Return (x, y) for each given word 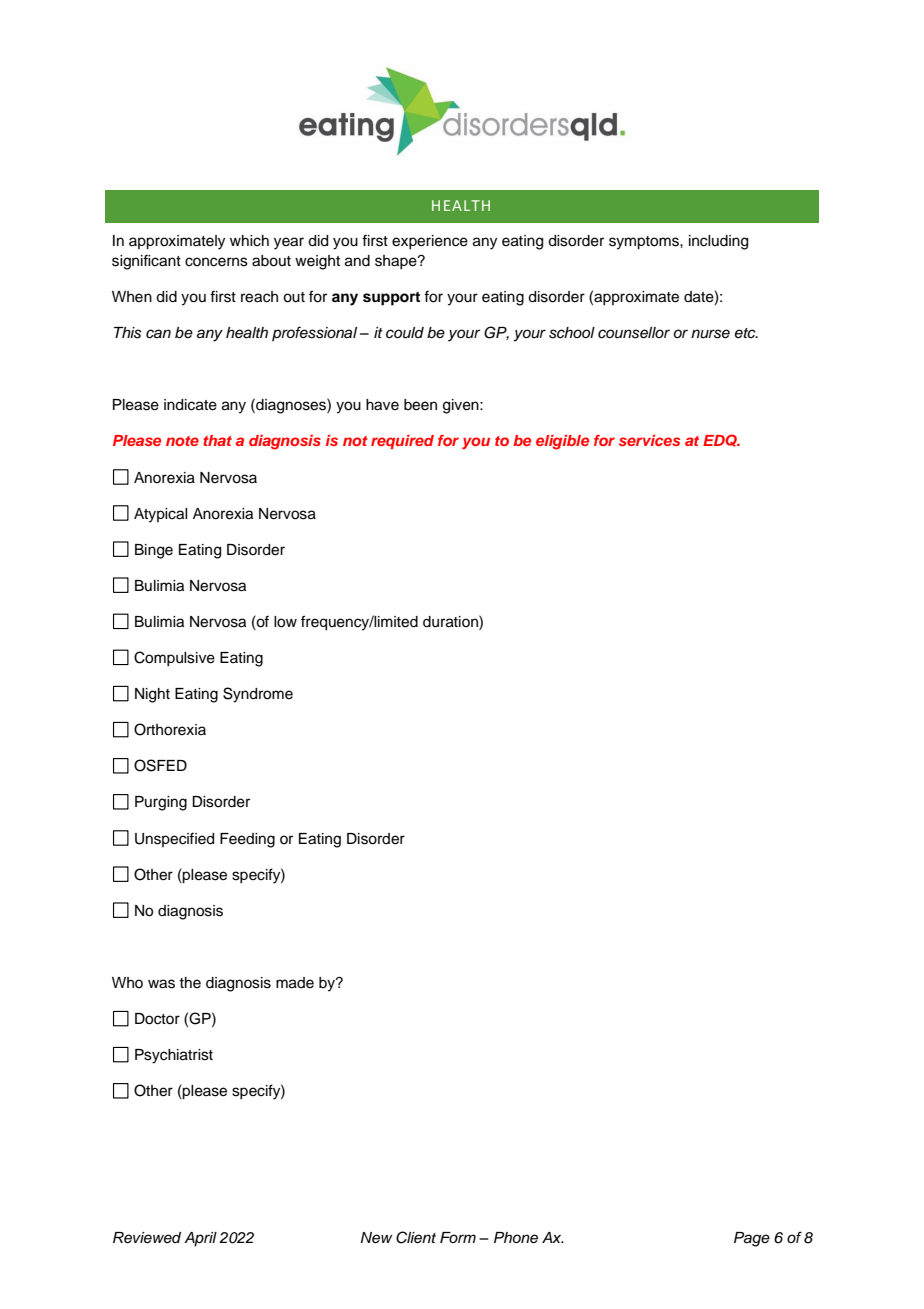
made (295, 983)
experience (430, 242)
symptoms (645, 243)
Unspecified (174, 839)
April (200, 1239)
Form (458, 1237)
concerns (216, 262)
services (649, 440)
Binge (154, 551)
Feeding (247, 840)
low (285, 622)
